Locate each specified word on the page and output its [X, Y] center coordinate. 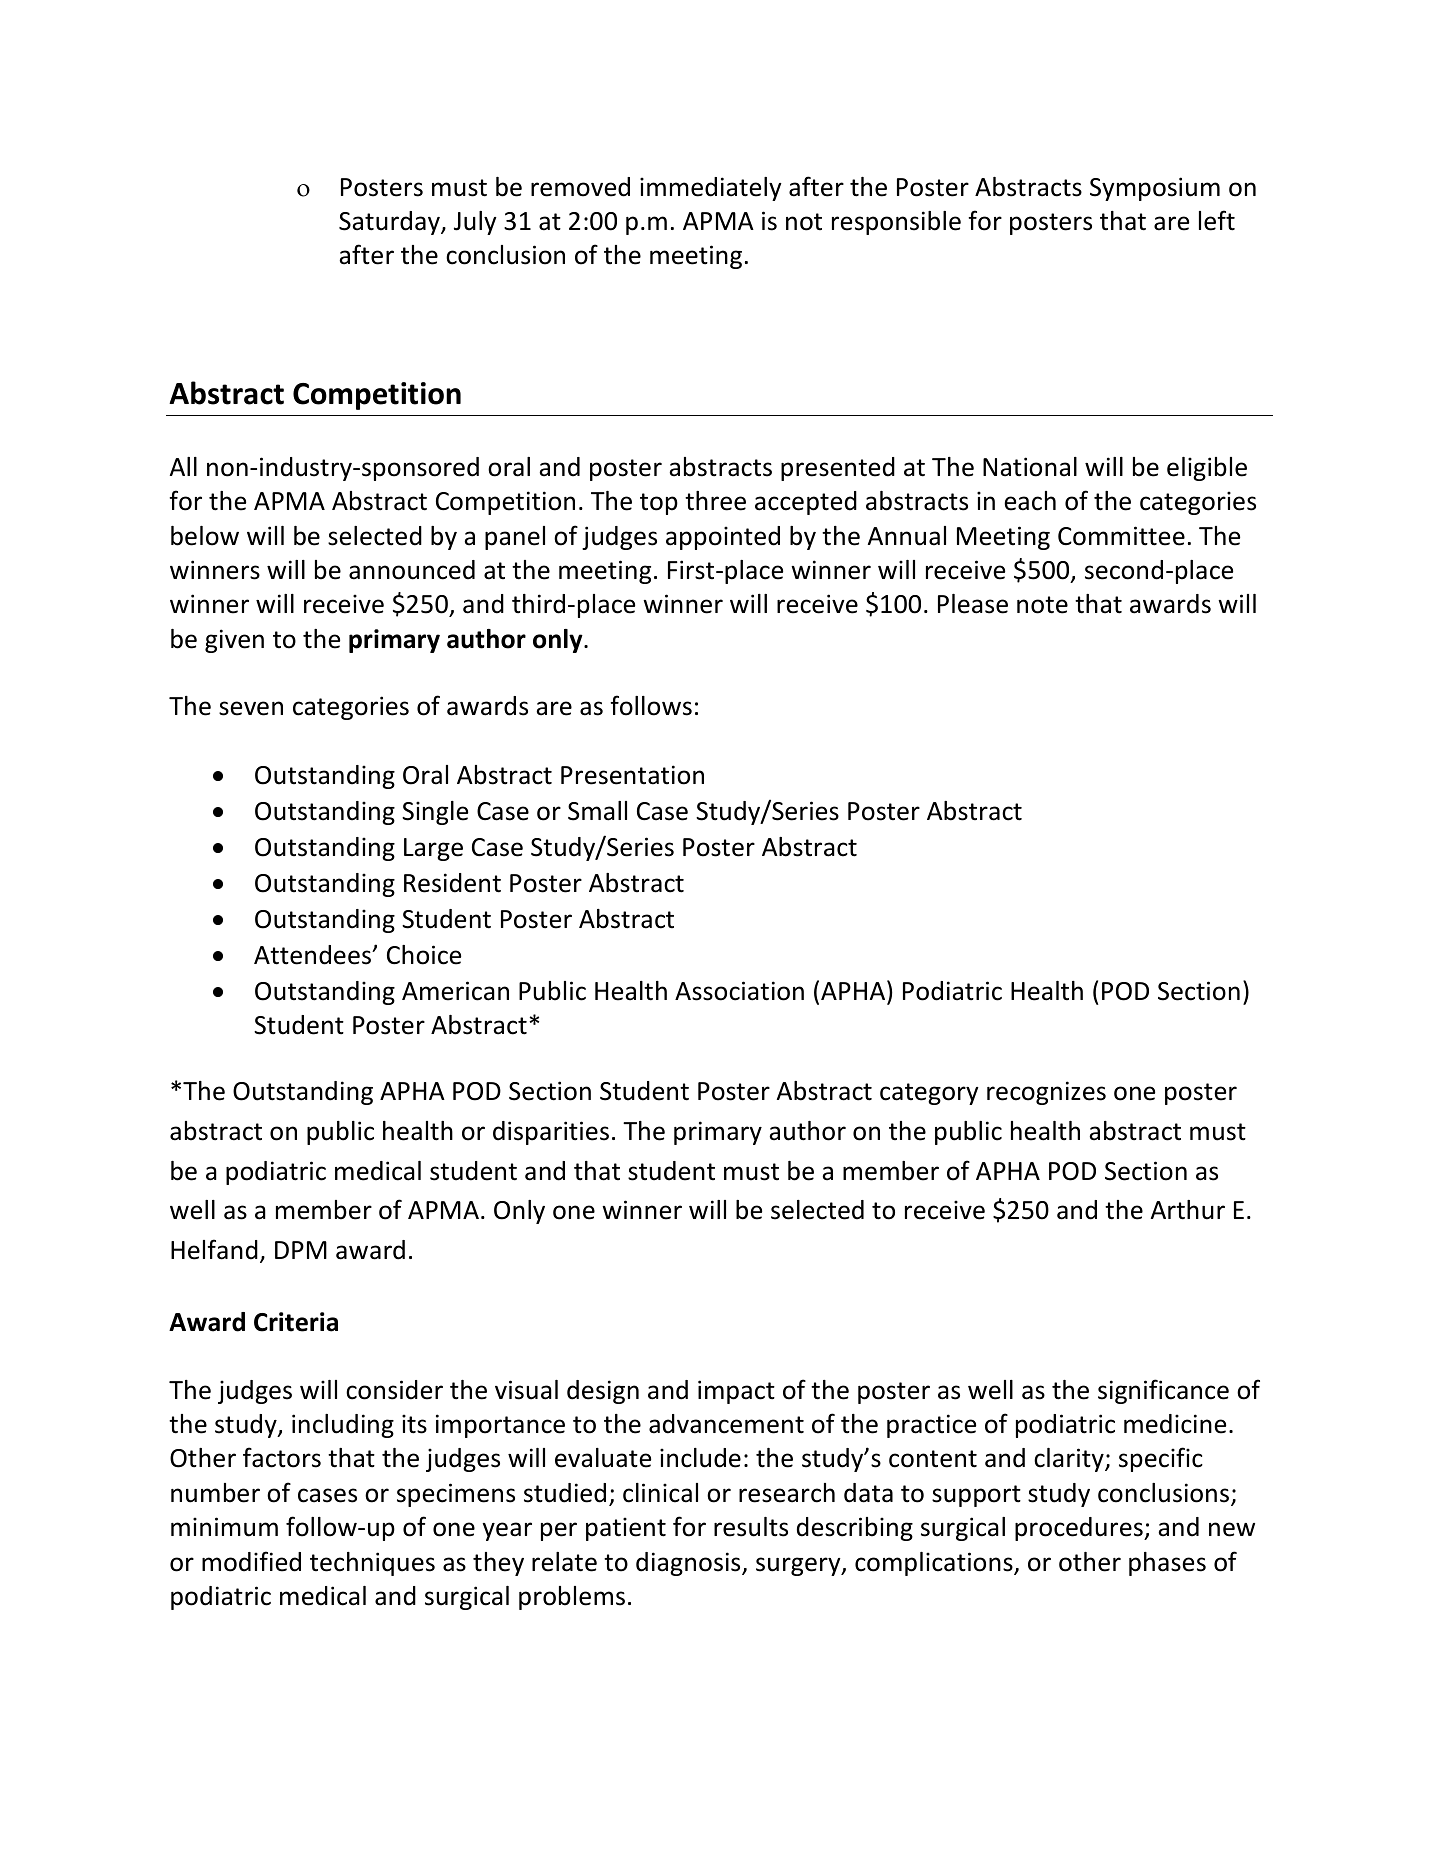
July [475, 223]
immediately [711, 189]
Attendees [314, 955]
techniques [372, 1564]
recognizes [1046, 1093]
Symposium [1155, 189]
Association [739, 991]
